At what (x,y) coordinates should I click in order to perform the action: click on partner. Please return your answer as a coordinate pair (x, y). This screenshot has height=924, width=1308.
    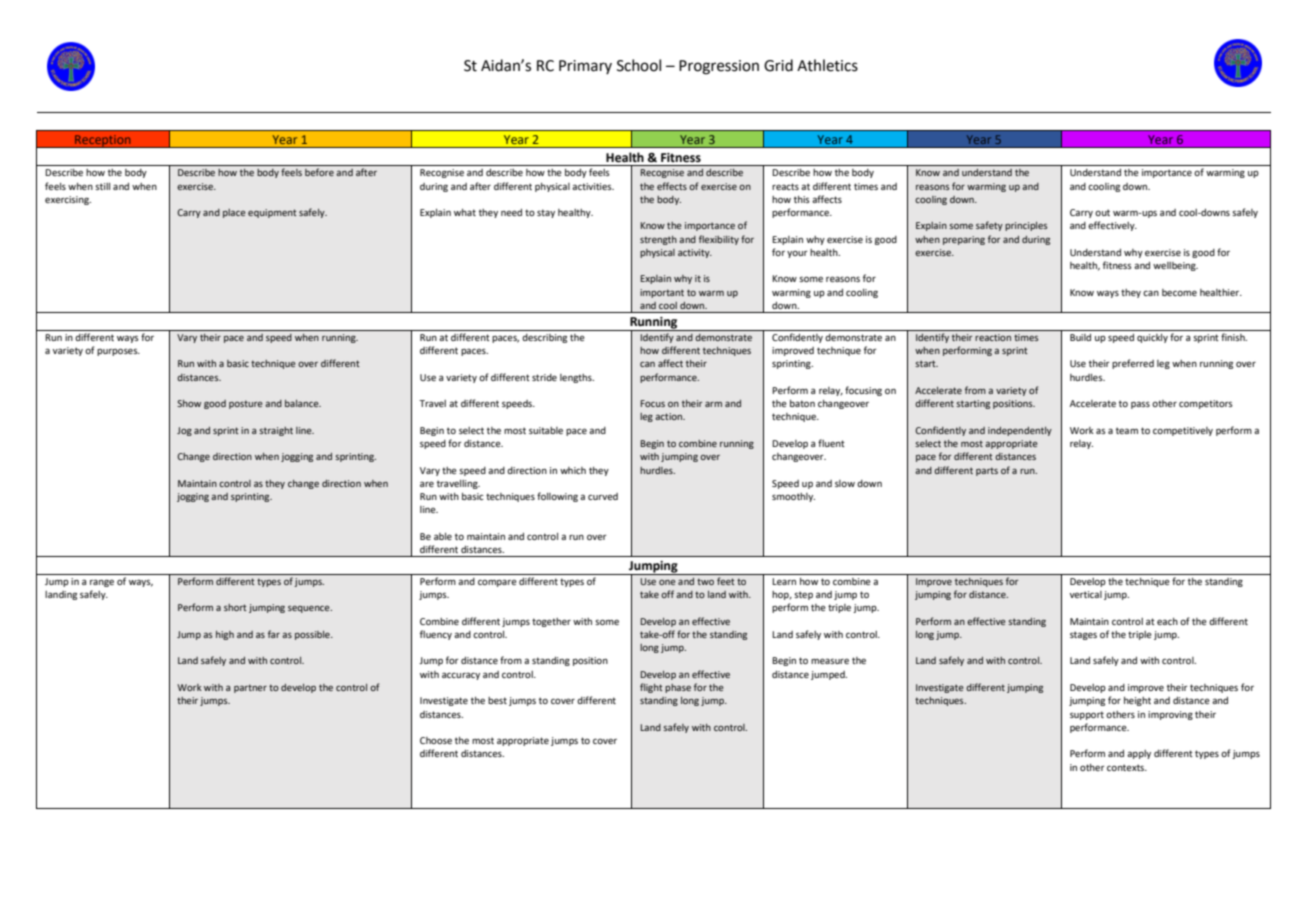
    Looking at the image, I should click on (250, 688).
